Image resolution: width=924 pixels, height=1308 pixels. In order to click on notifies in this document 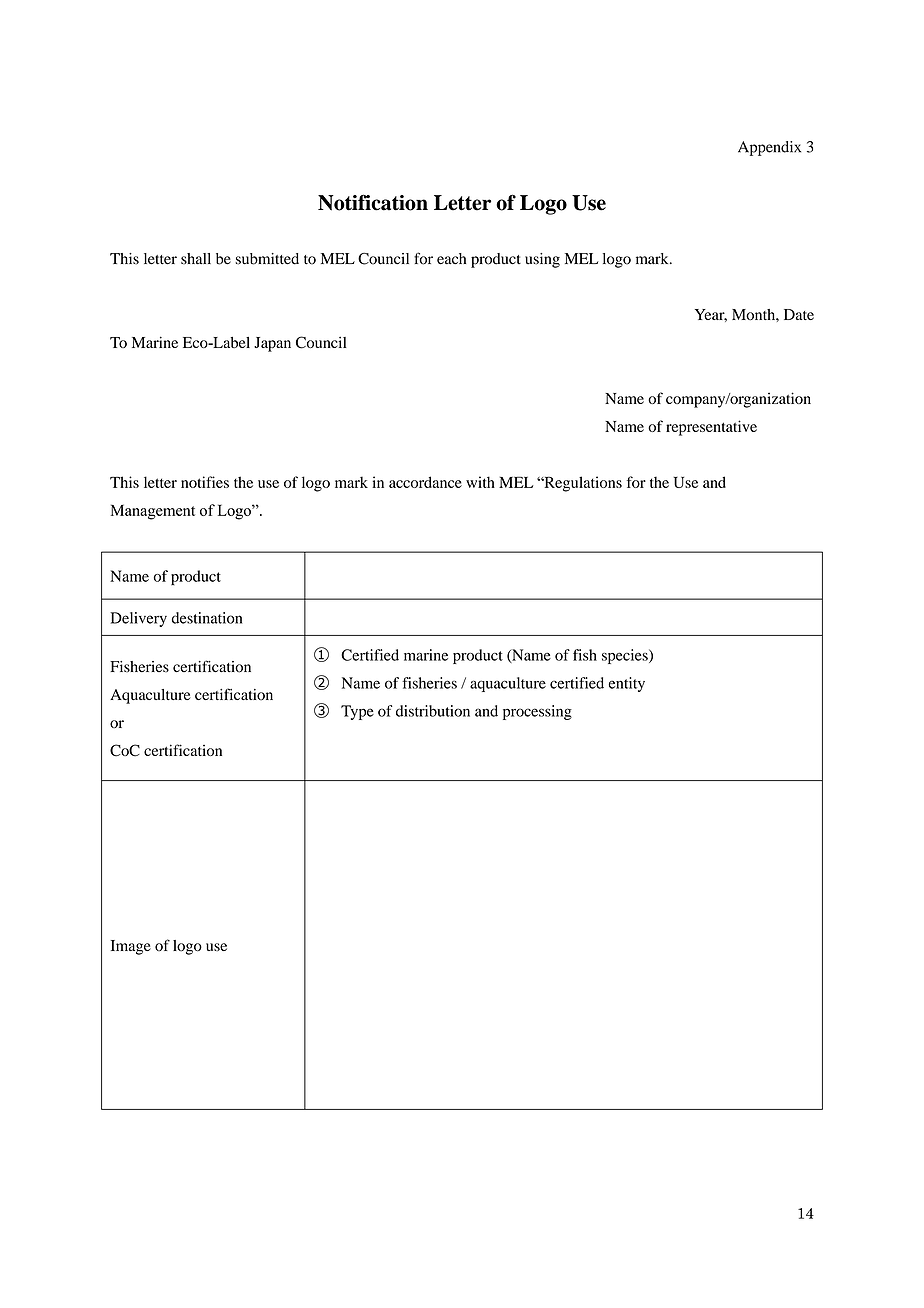, I will do `click(205, 482)`.
